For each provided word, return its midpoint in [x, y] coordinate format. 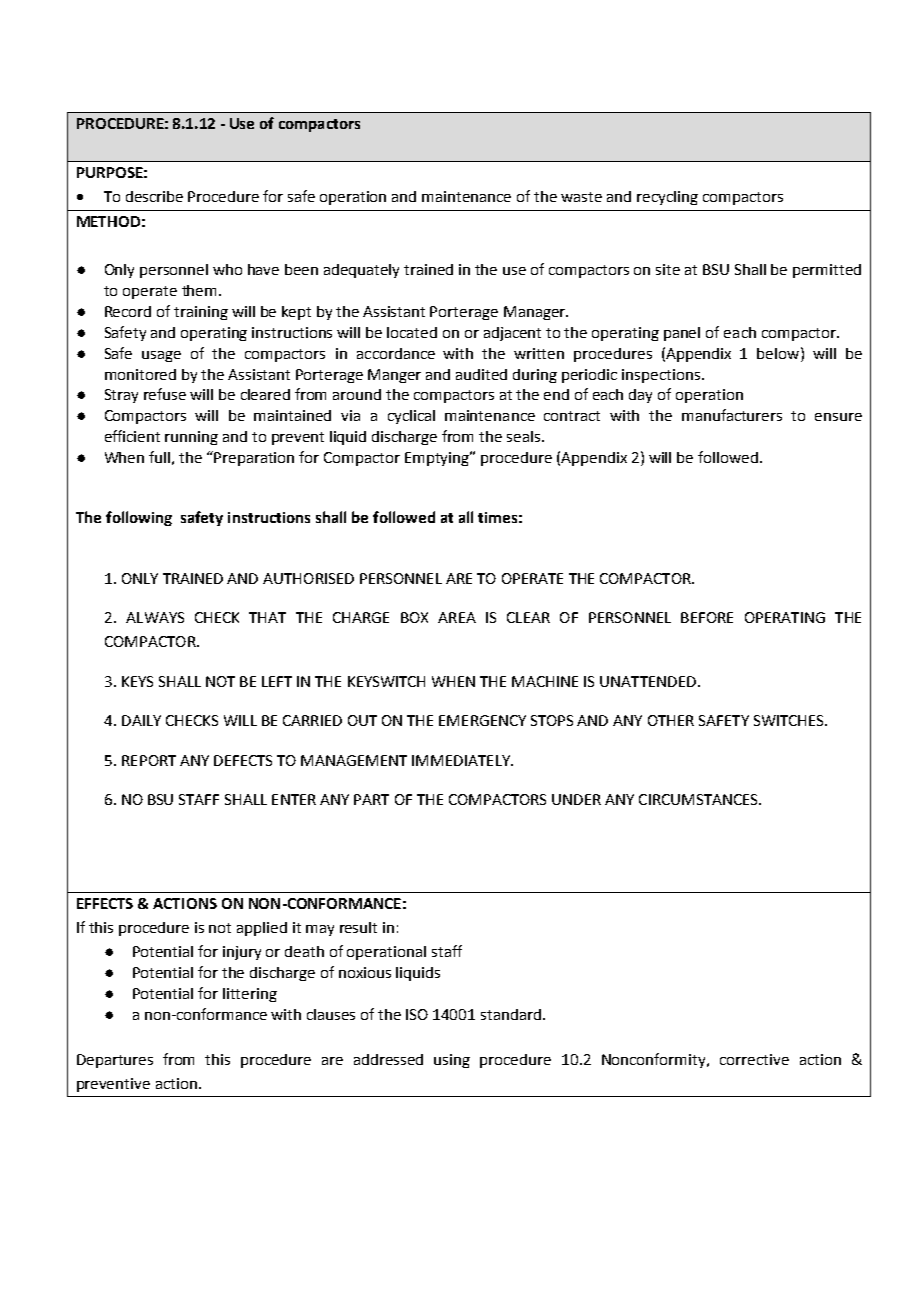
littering [250, 995]
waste [581, 197]
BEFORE [707, 617]
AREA [457, 617]
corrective [754, 1059]
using [452, 1061]
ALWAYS [155, 617]
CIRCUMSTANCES [699, 799]
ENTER [294, 799]
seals [525, 436]
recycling [667, 198]
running [191, 438]
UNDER [576, 799]
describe [154, 196]
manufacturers [732, 415]
